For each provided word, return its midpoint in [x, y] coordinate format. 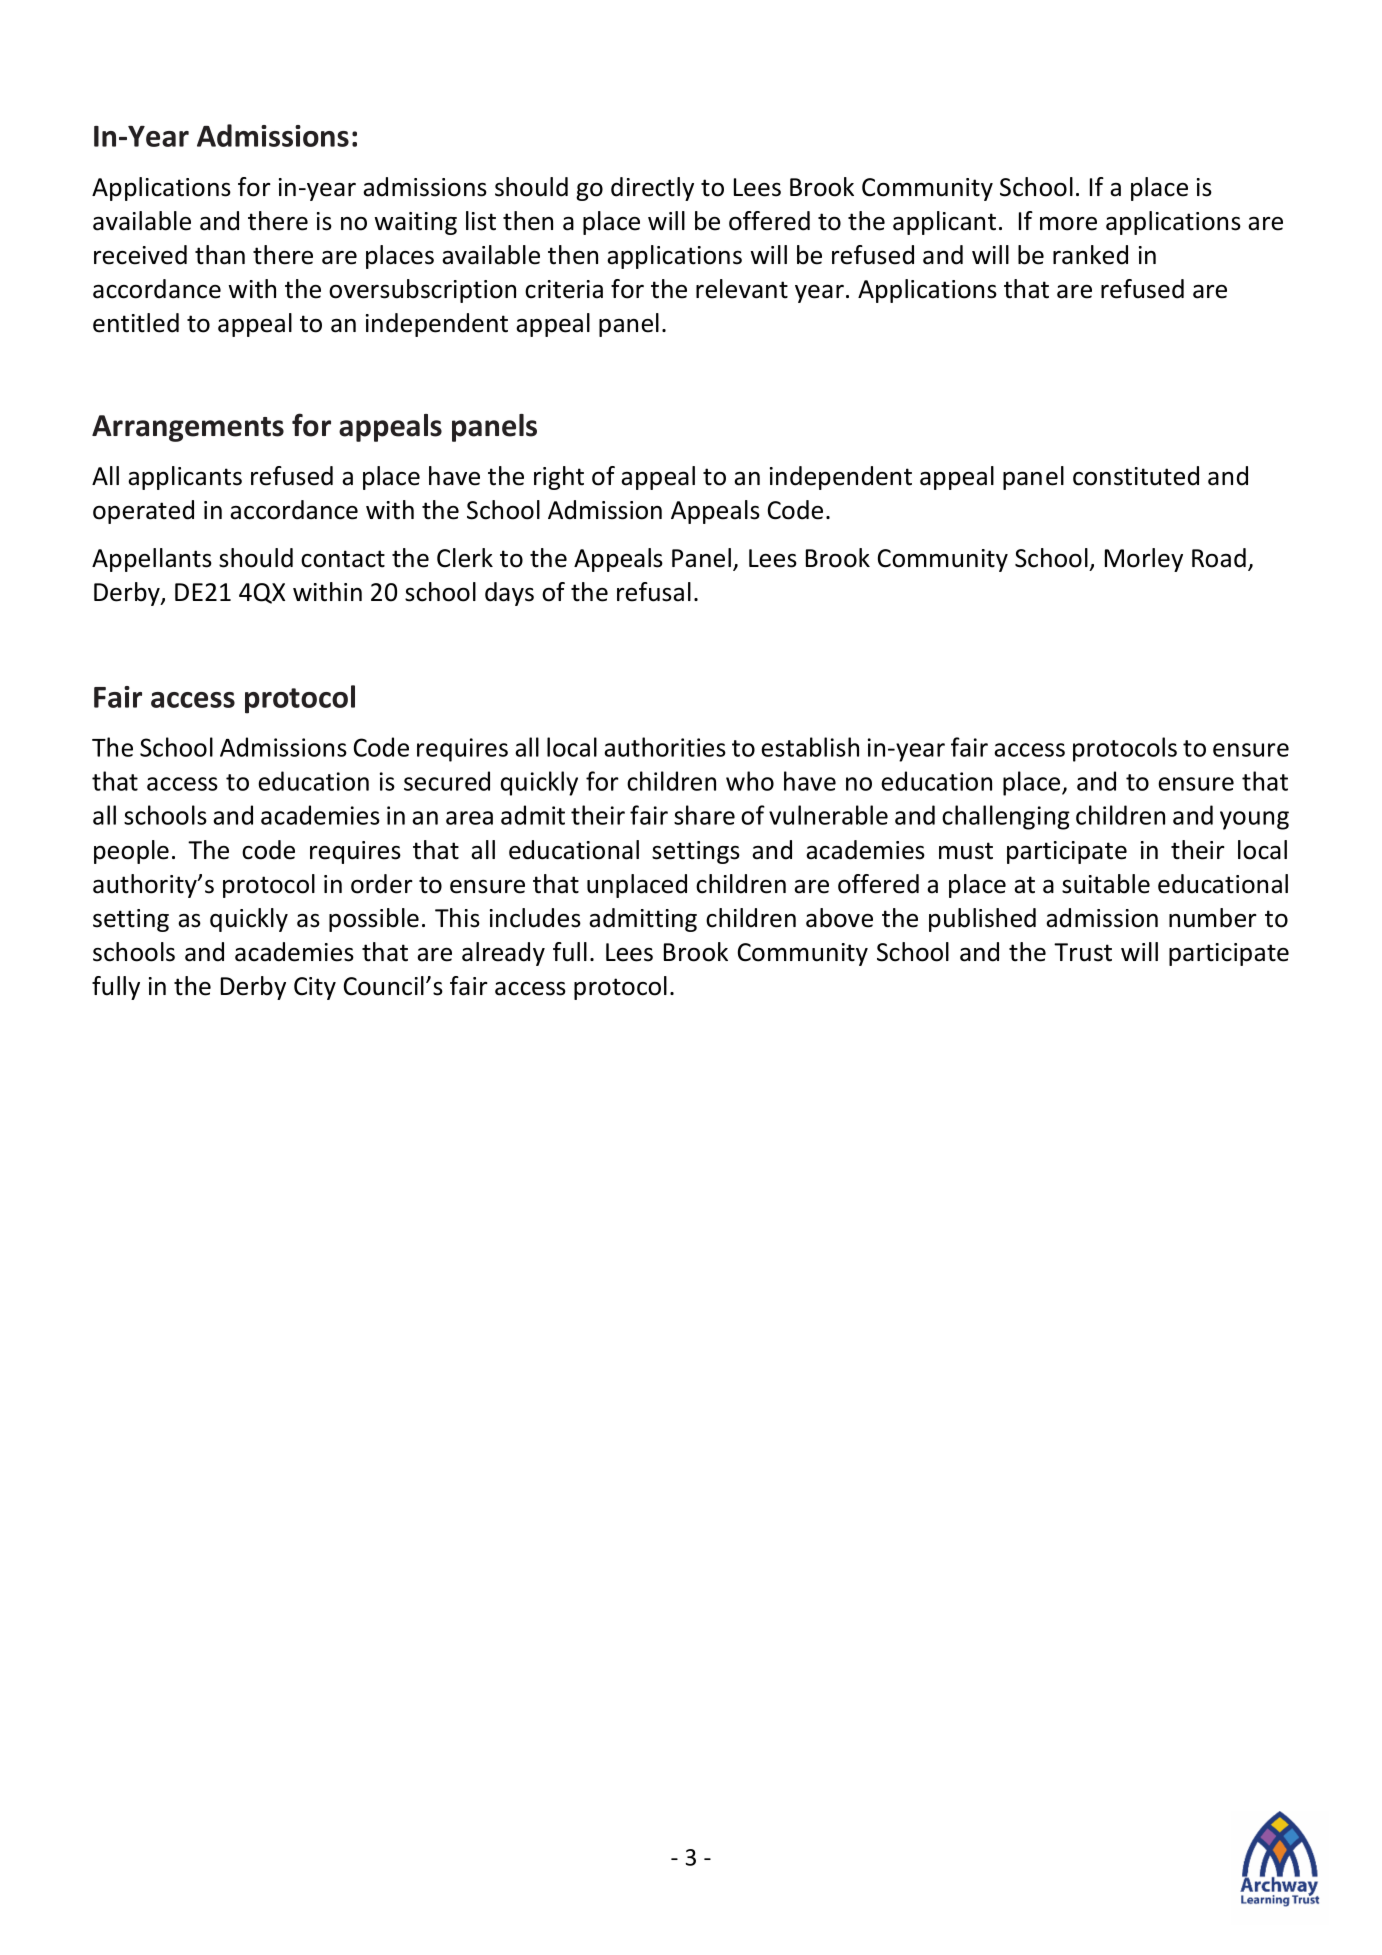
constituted [1136, 476]
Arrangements [188, 428]
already [503, 954]
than [220, 255]
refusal [654, 592]
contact [343, 559]
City [315, 988]
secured [447, 781]
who [750, 781]
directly [652, 189]
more [1068, 224]
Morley [1144, 560]
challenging [1006, 817]
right [559, 478]
